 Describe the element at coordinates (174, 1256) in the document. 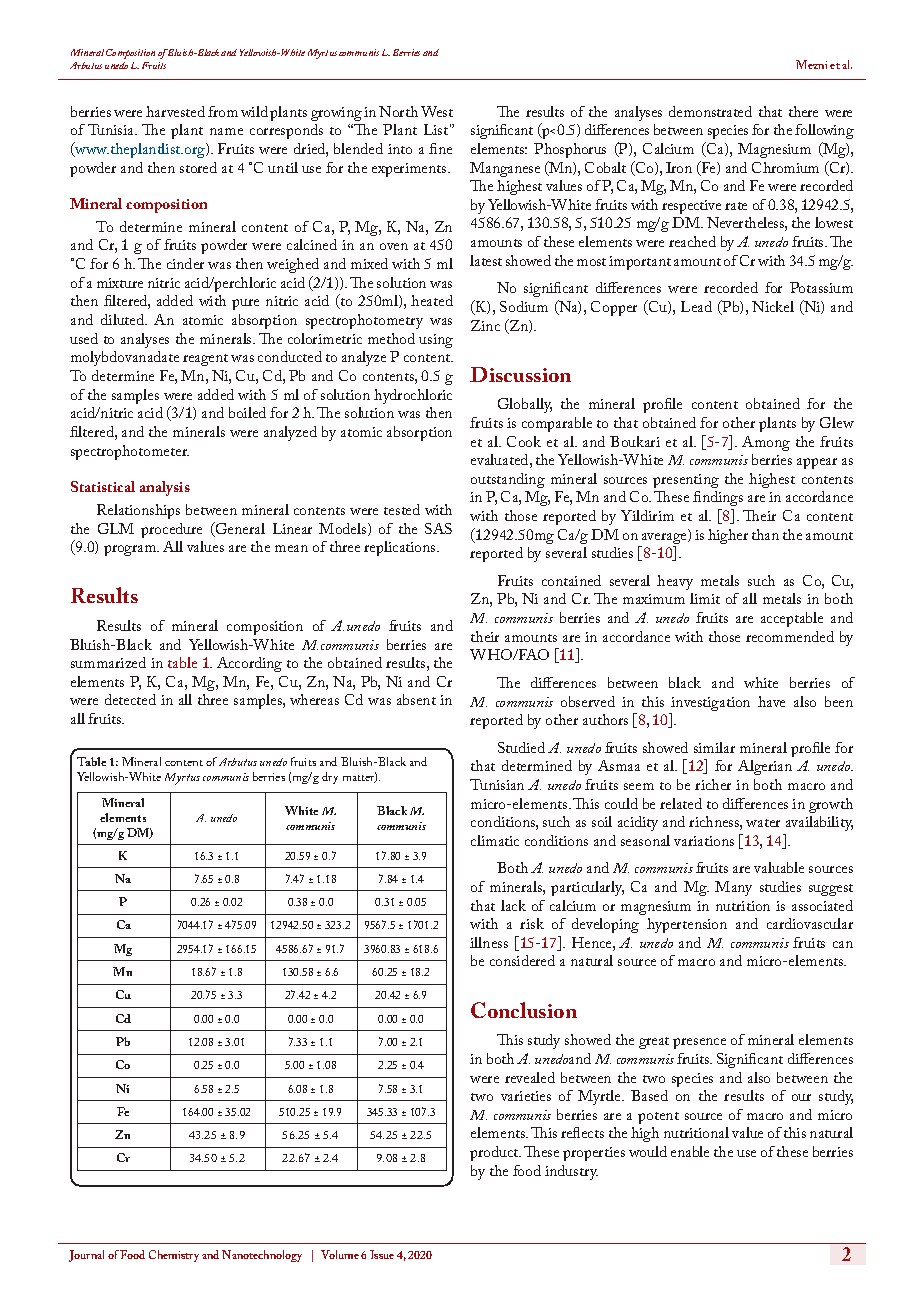

I see `Chemistry` at that location.
